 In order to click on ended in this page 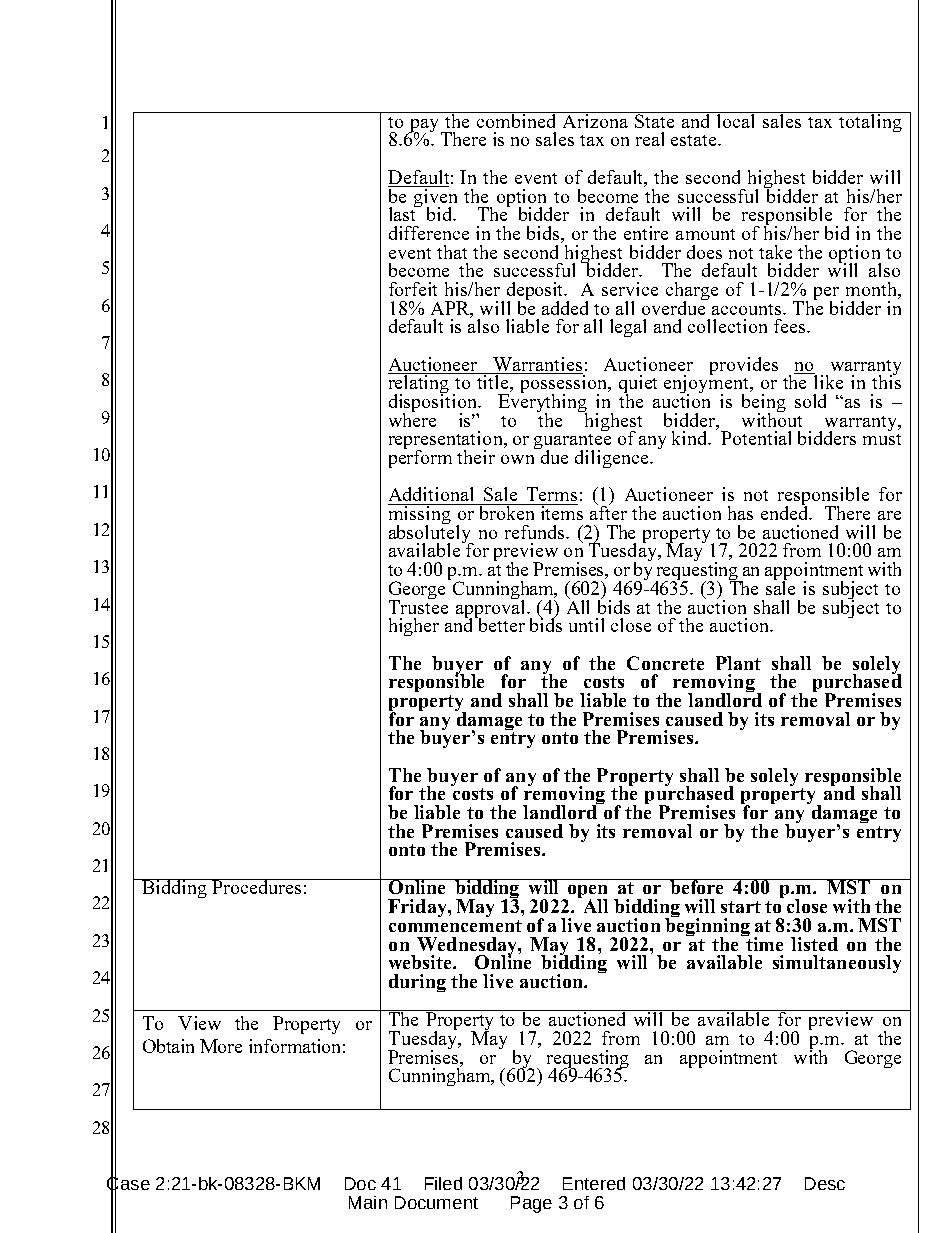, I will do `click(786, 512)`.
